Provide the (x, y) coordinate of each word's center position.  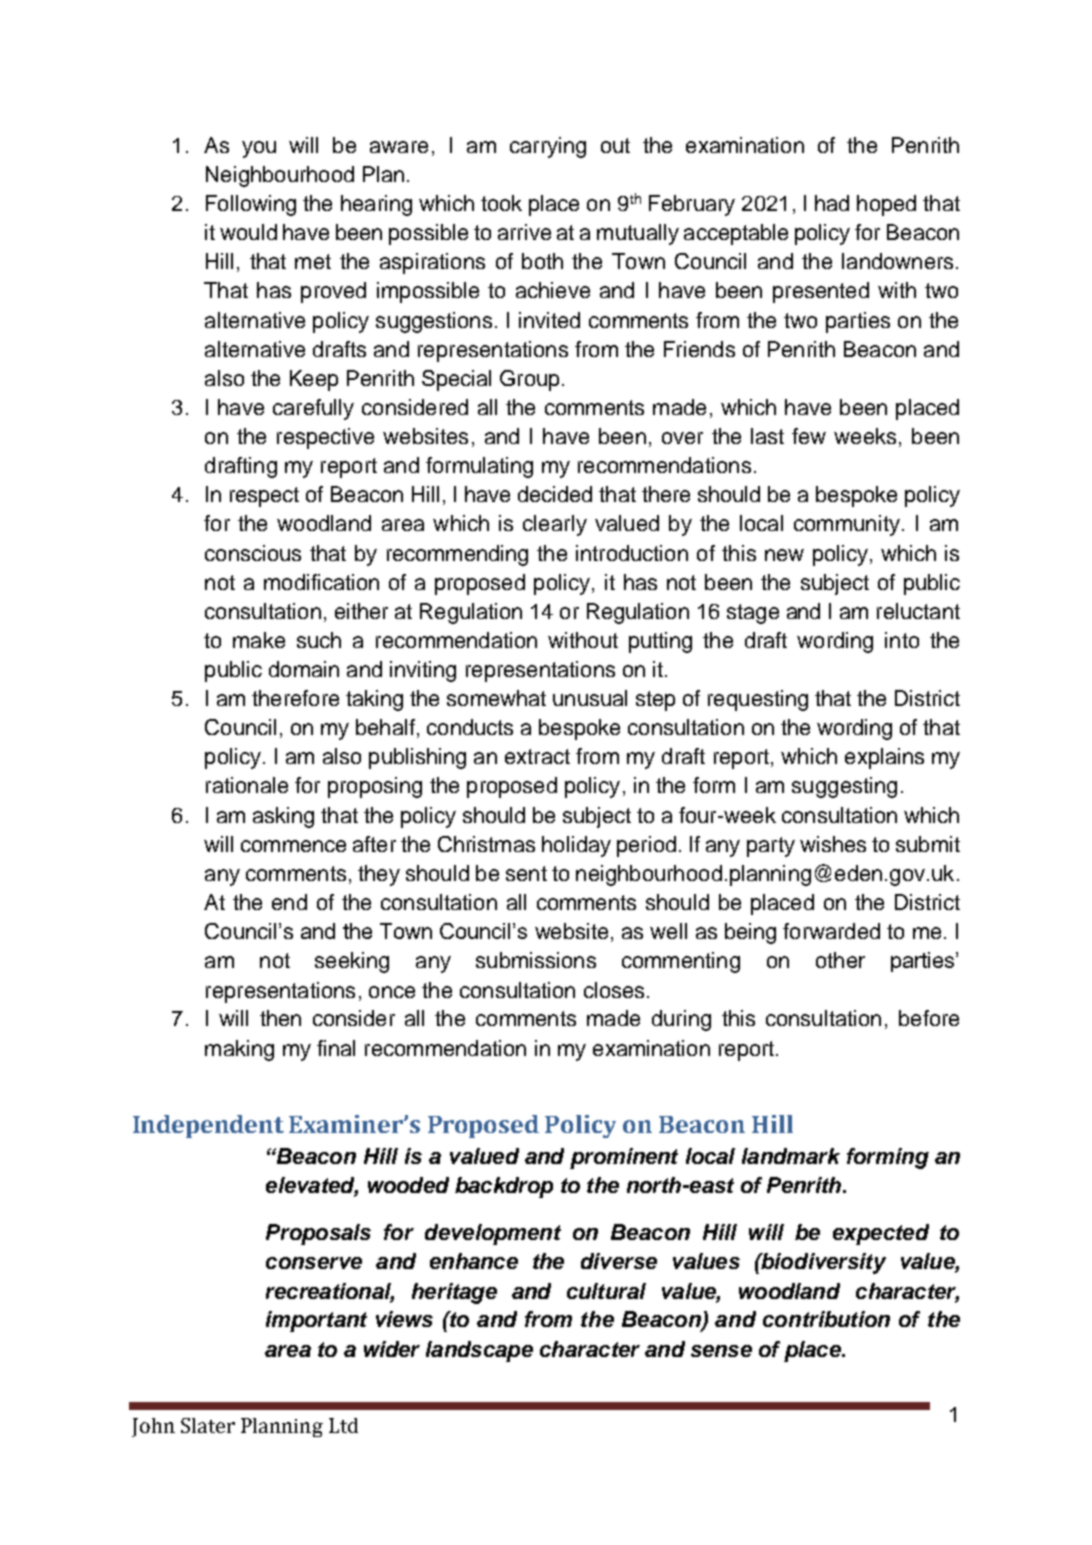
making (239, 1050)
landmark (791, 1156)
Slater (208, 1425)
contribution (826, 1319)
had (832, 203)
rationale (247, 785)
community (847, 525)
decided (555, 494)
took (501, 203)
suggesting (844, 787)
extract (537, 756)
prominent (624, 1158)
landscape (479, 1351)
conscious (253, 553)
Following (251, 205)
